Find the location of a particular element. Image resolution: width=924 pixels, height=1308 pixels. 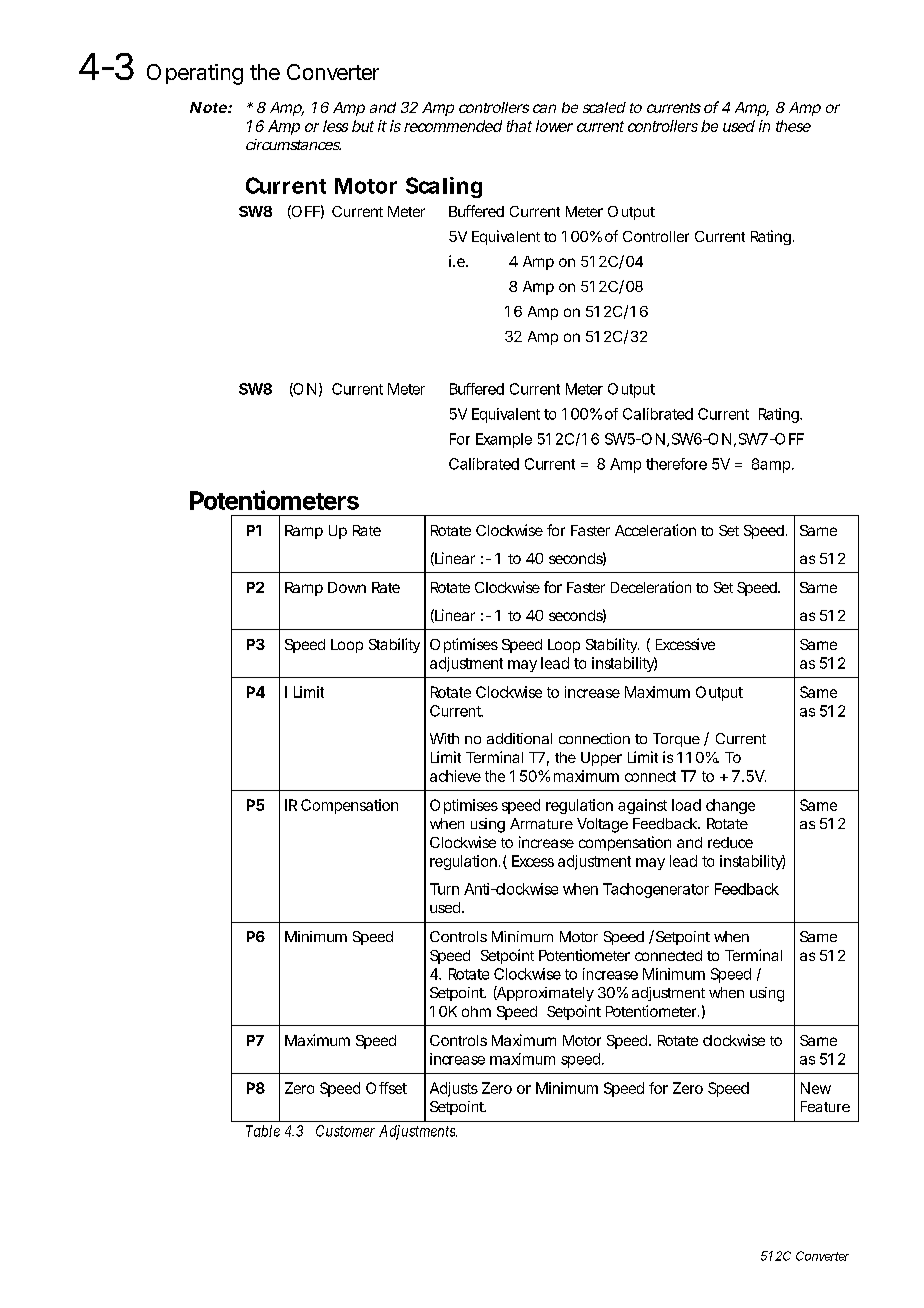

Customer is located at coordinates (345, 1131).
